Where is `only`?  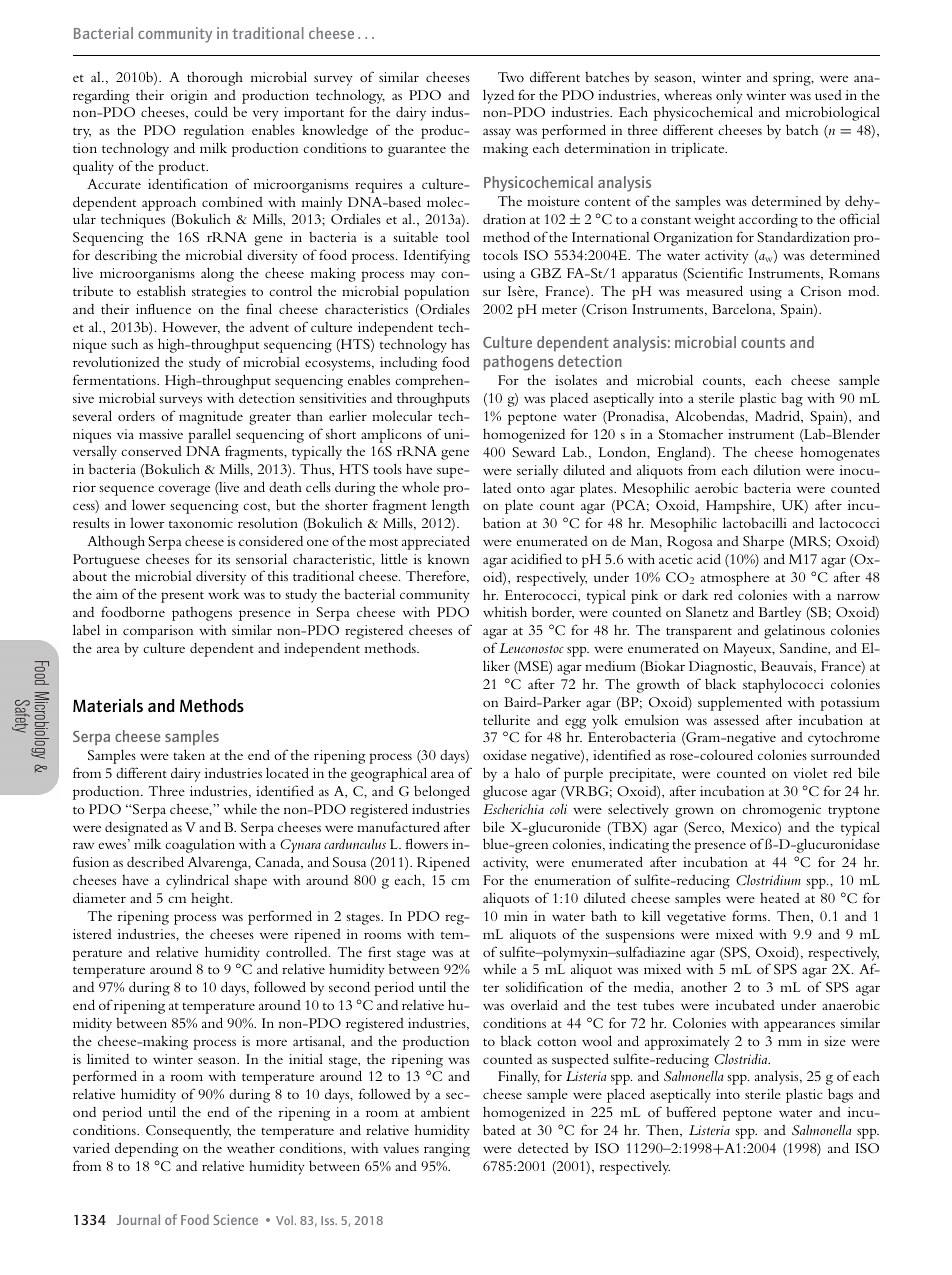 only is located at coordinates (729, 96).
